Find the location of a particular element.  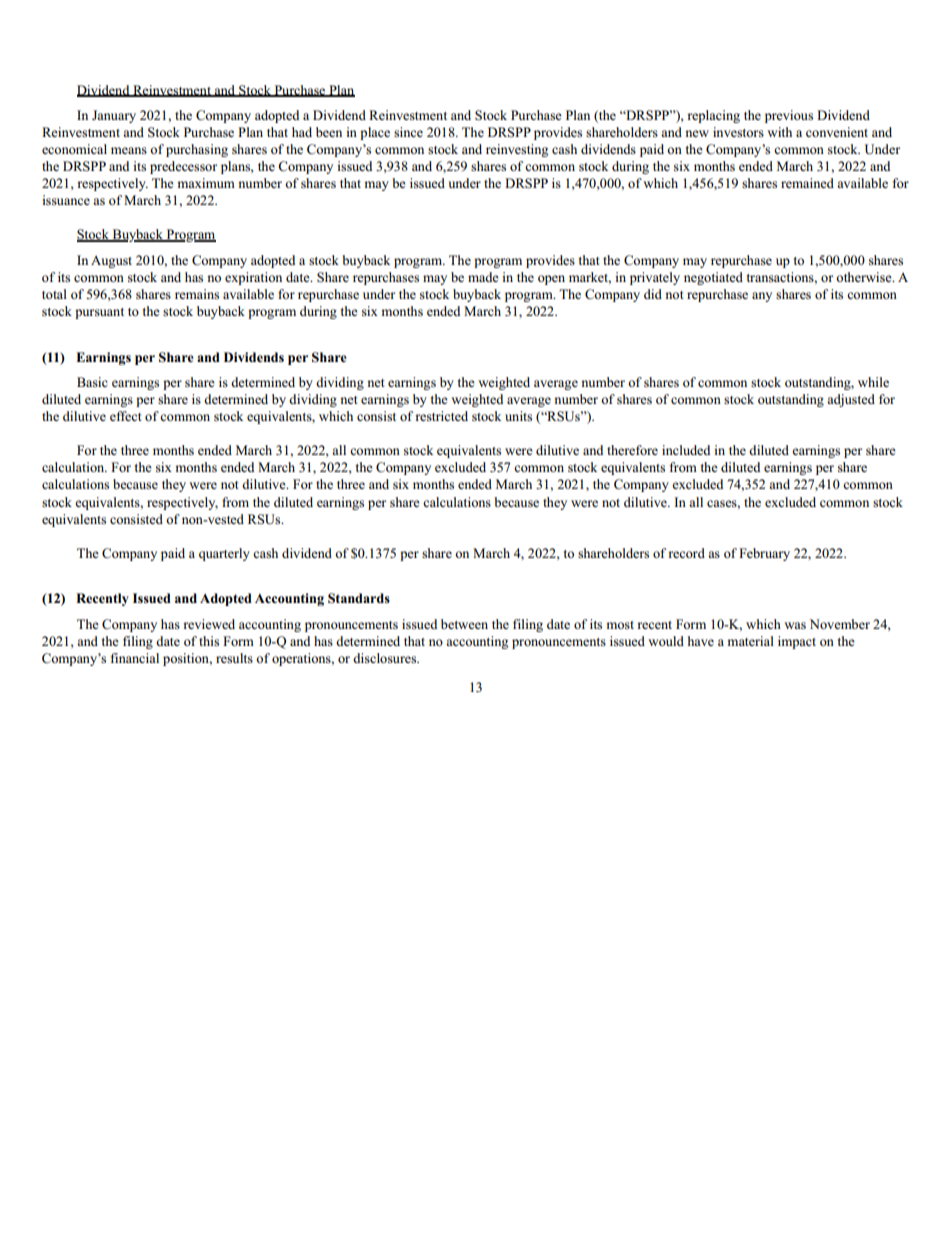

since is located at coordinates (408, 132).
